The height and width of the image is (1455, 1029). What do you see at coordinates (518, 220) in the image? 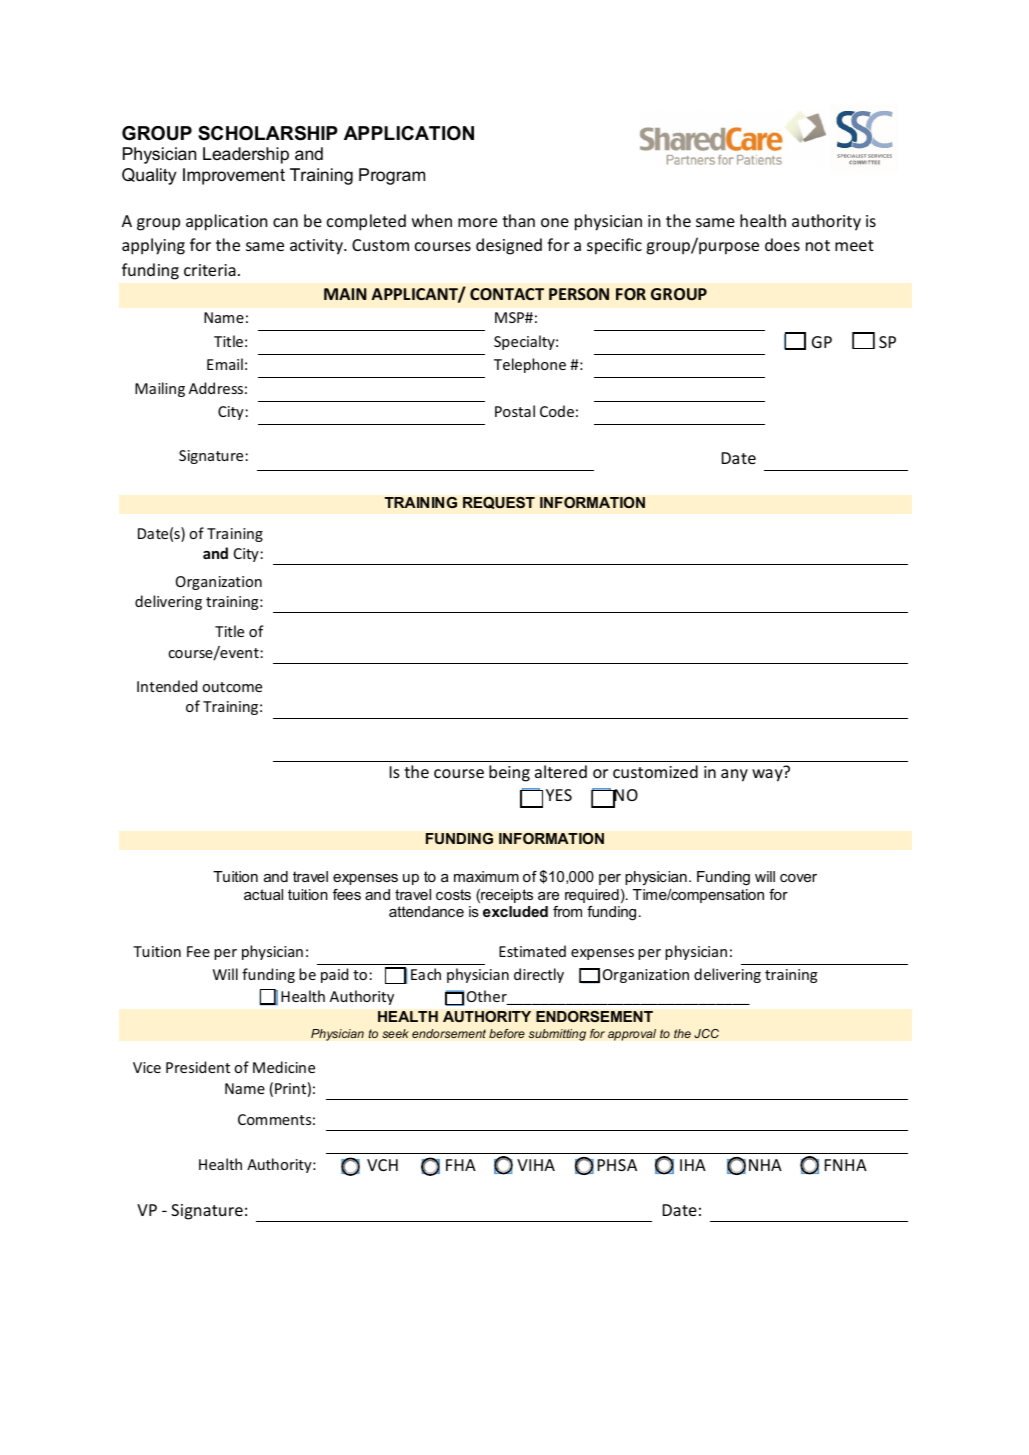
I see `than` at bounding box center [518, 220].
